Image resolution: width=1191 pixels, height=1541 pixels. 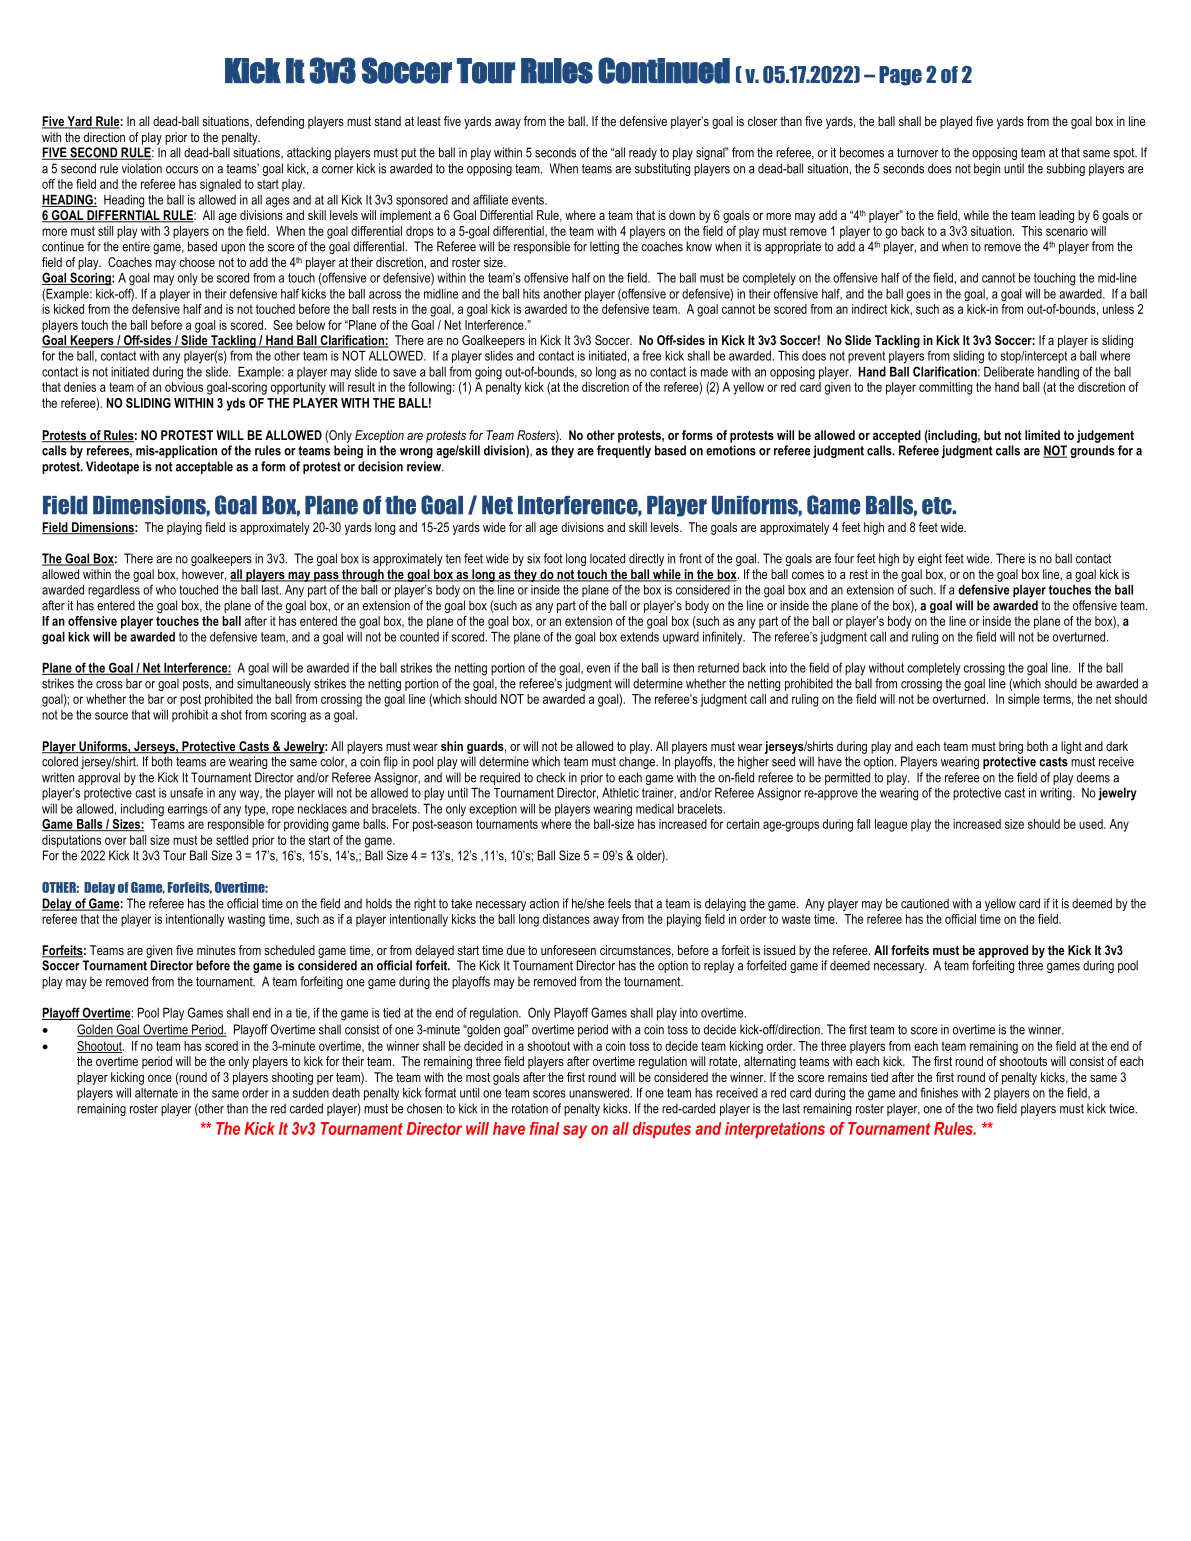 What do you see at coordinates (639, 637) in the page?
I see `extends` at bounding box center [639, 637].
